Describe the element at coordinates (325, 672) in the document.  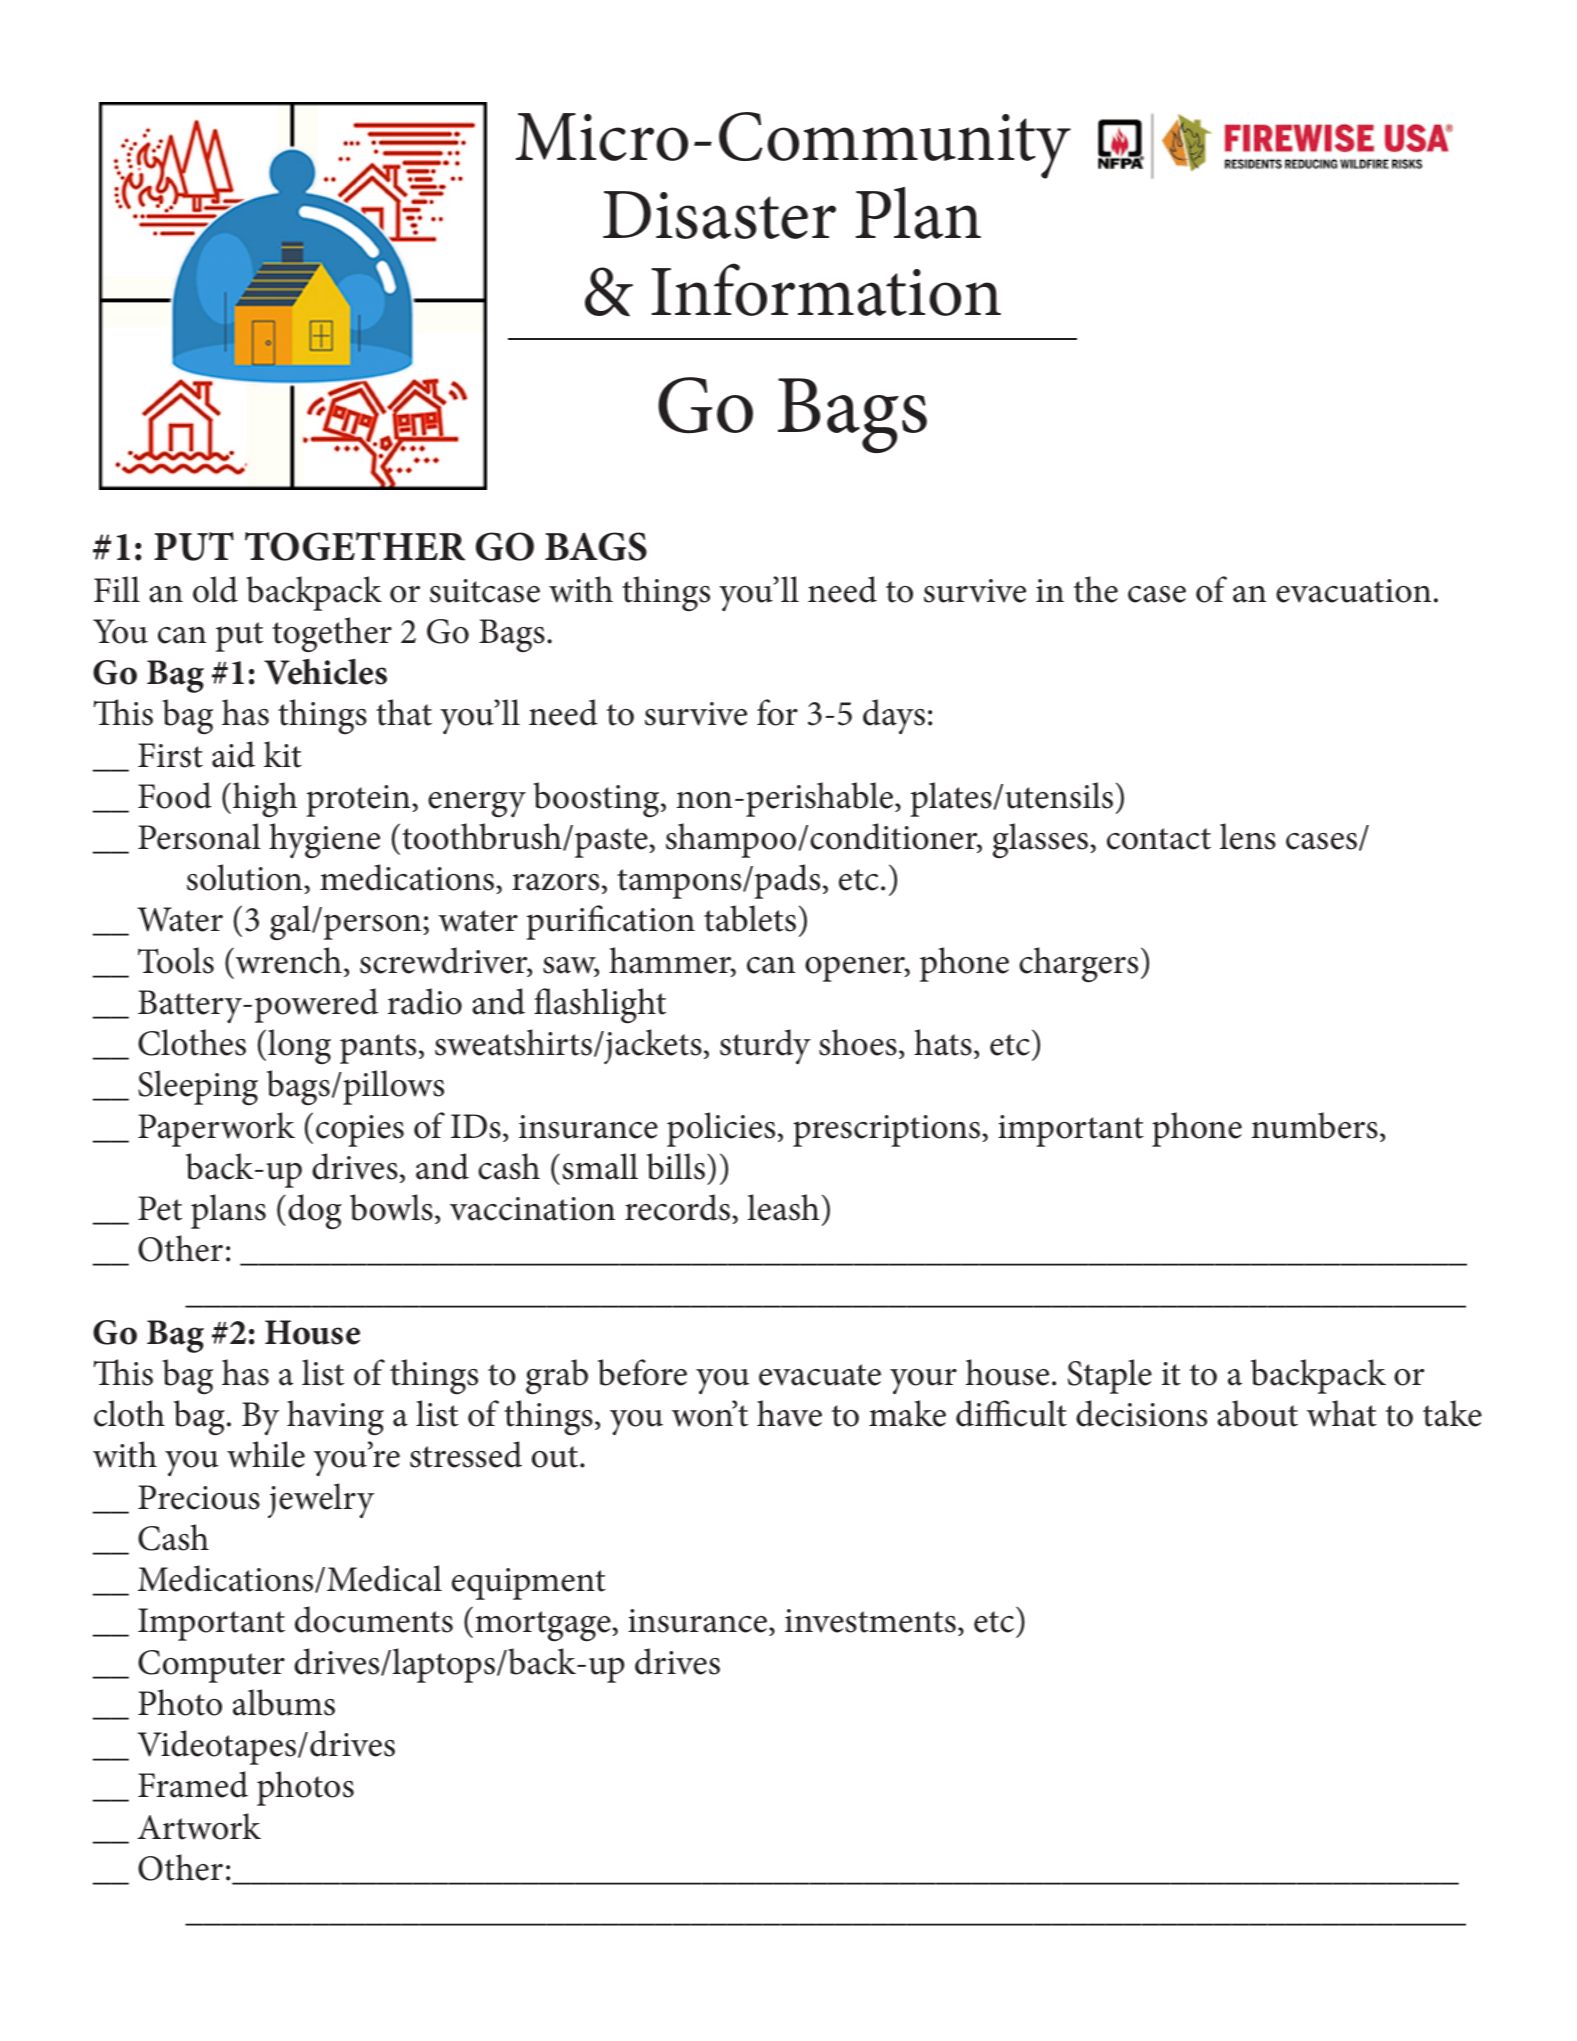
I see `Vehicles` at that location.
